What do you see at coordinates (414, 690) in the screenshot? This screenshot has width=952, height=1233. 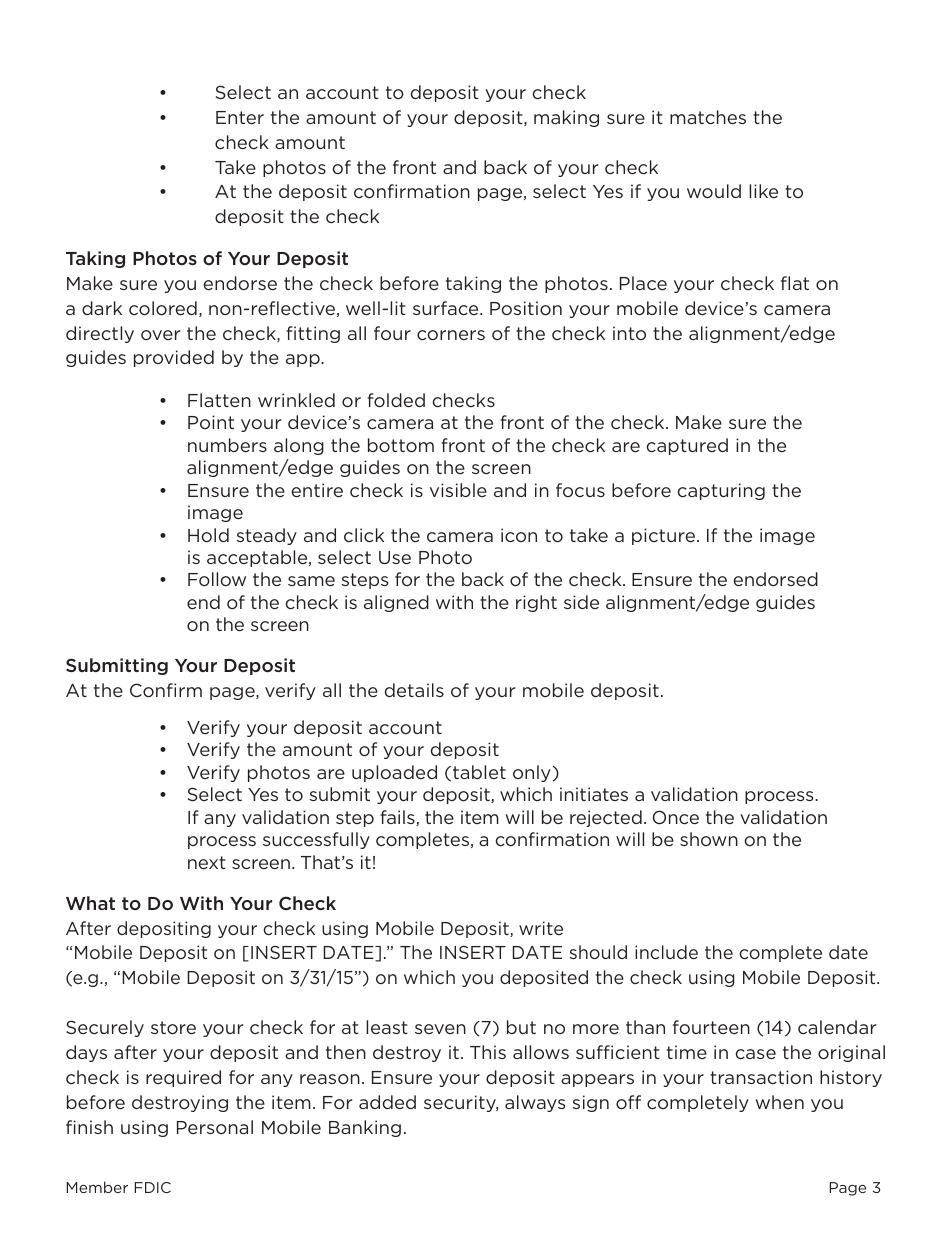 I see `details` at bounding box center [414, 690].
